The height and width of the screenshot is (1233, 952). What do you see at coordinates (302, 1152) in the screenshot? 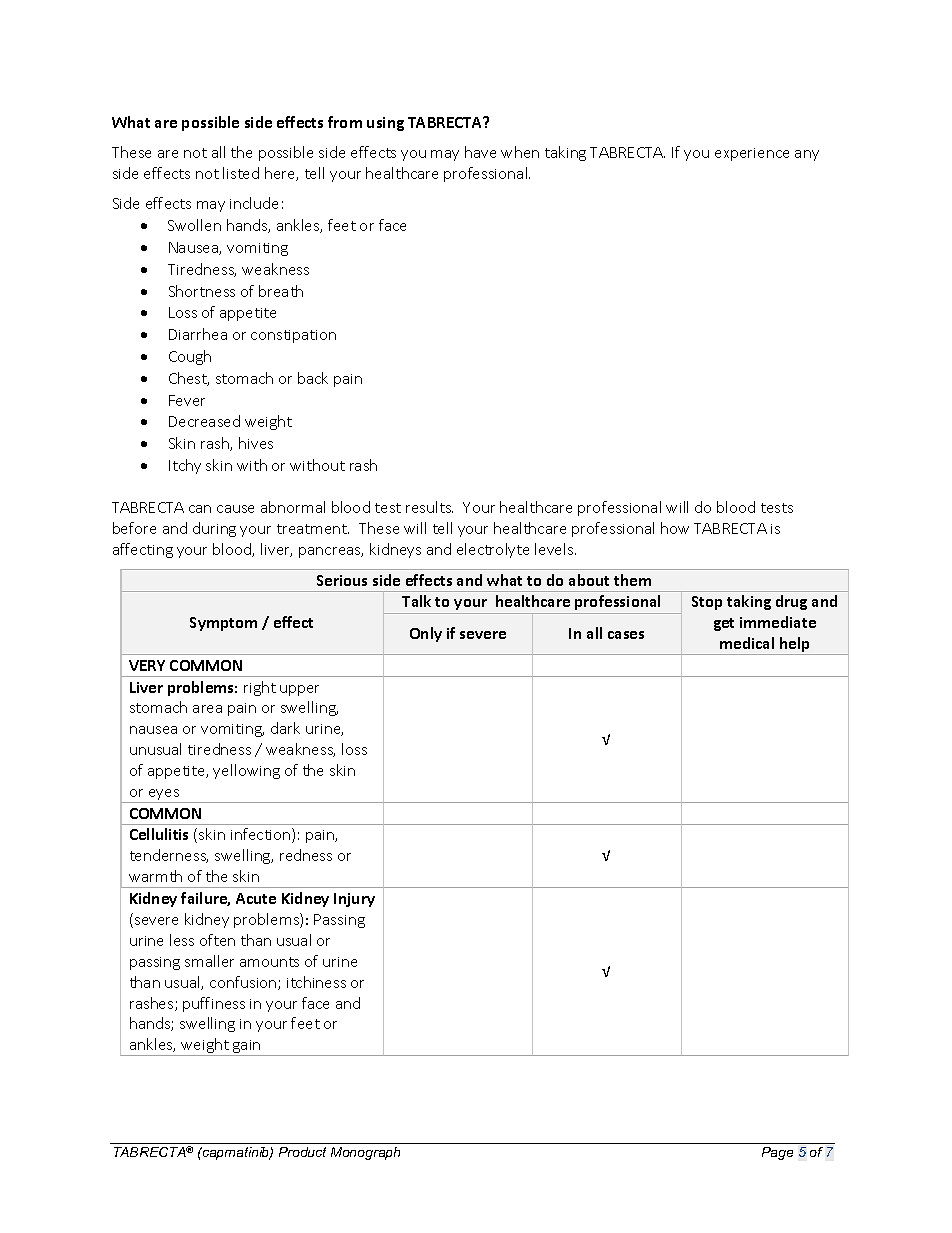
I see `Product` at bounding box center [302, 1152].
